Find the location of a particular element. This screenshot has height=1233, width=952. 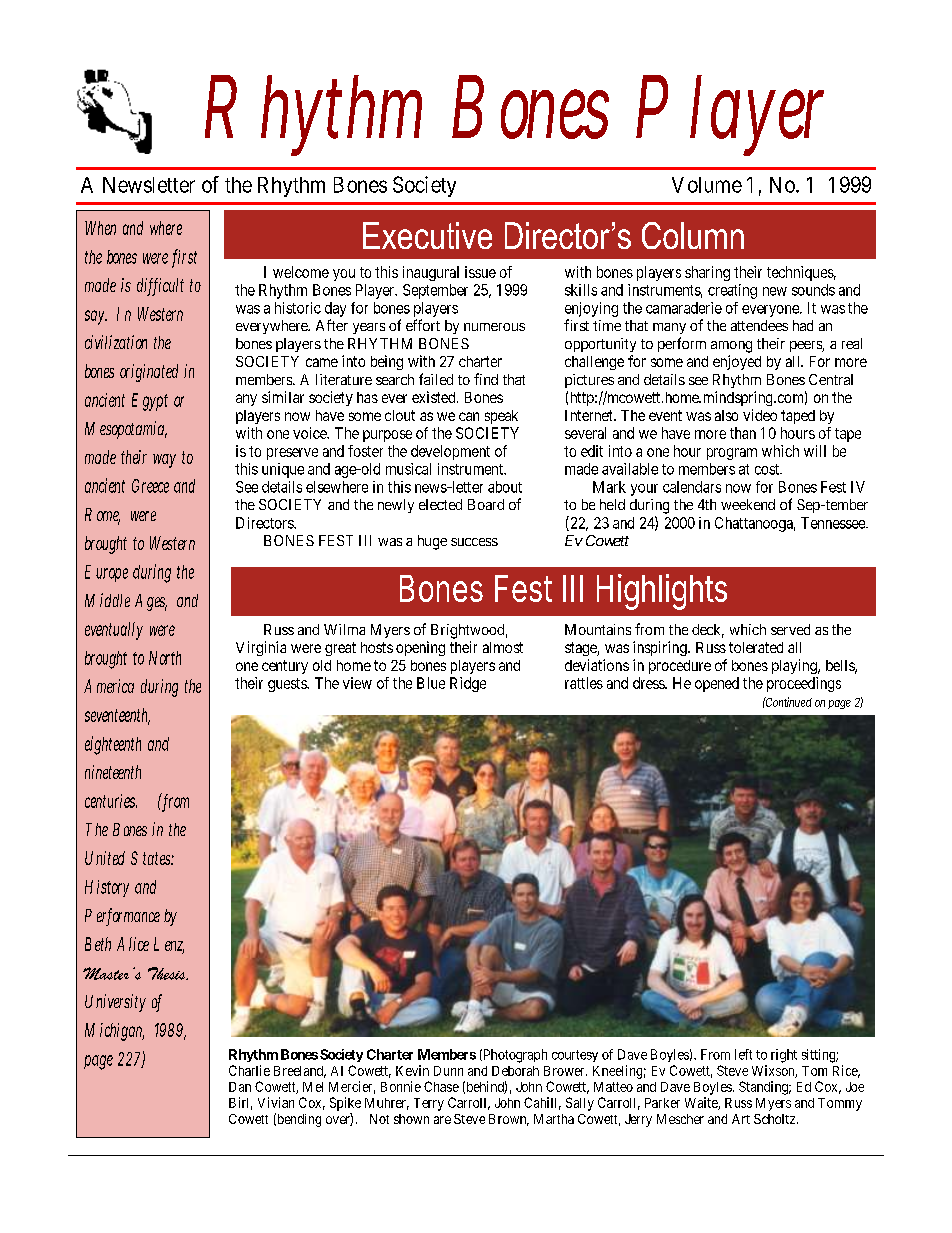

Ridge is located at coordinates (468, 684).
